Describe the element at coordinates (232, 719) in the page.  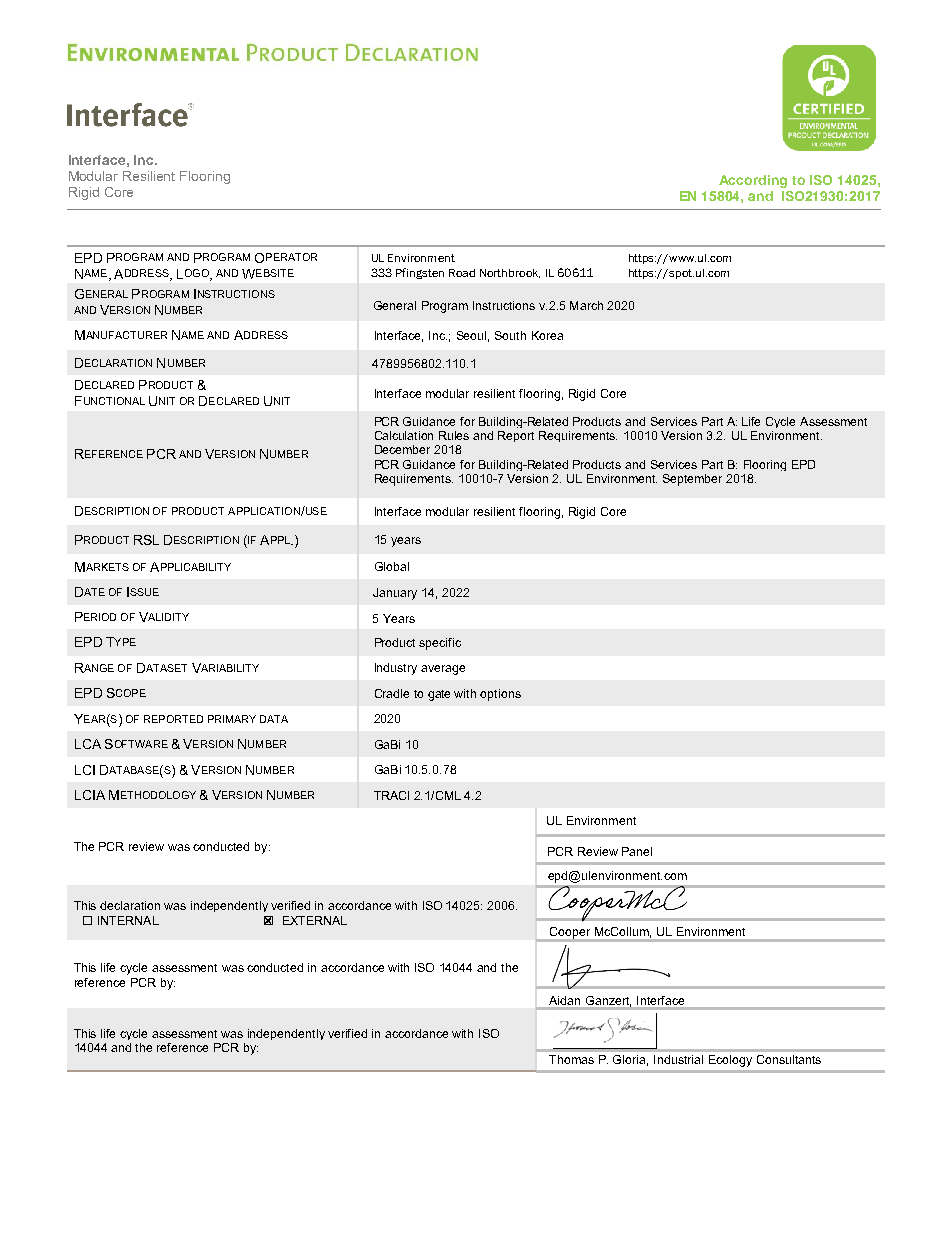
I see `PRIMARY` at that location.
